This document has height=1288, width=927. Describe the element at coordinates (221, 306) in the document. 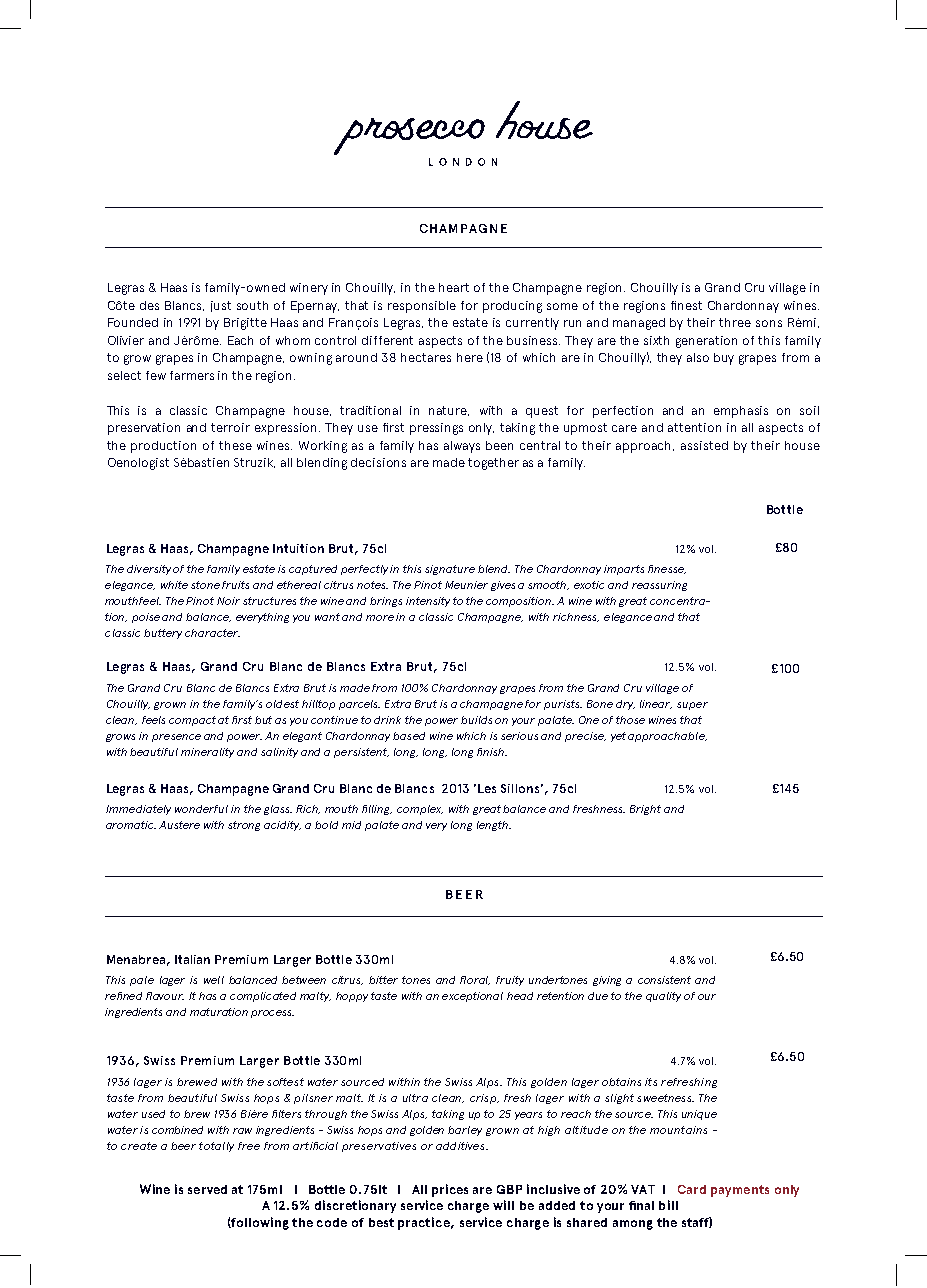

I see `just` at that location.
